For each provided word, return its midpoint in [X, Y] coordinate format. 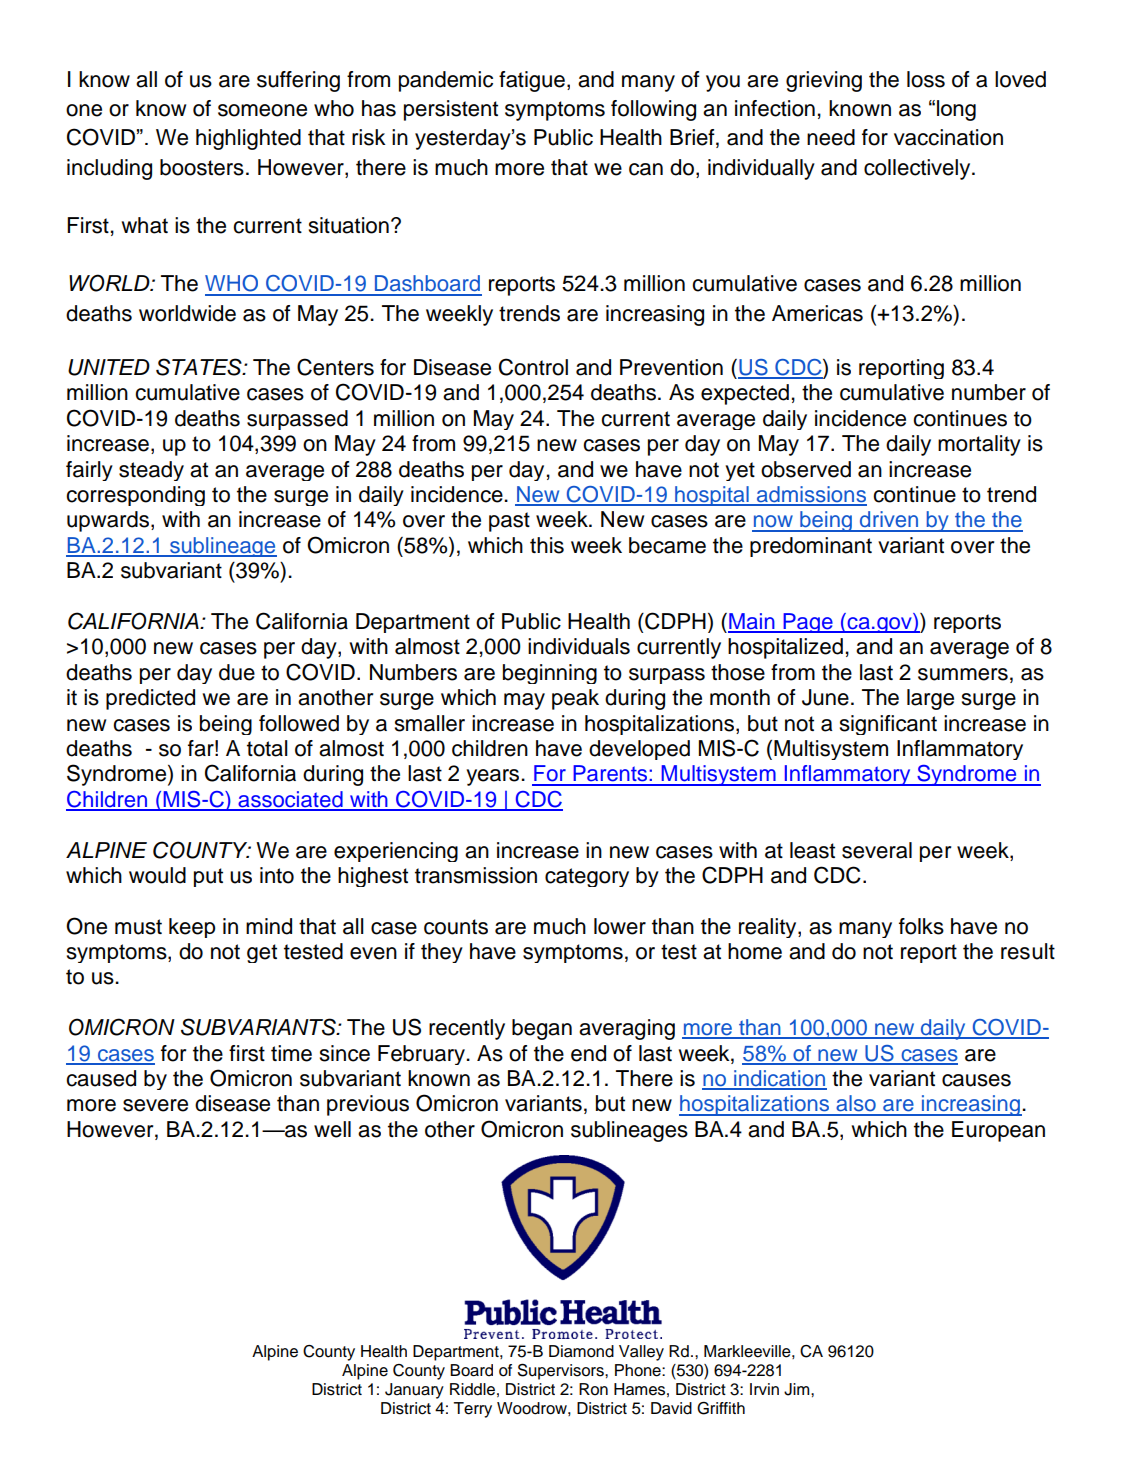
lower [620, 926]
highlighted [248, 139]
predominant [811, 547]
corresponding [135, 496]
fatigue [532, 81]
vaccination [948, 137]
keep [192, 928]
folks [921, 926]
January [414, 1391]
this [547, 545]
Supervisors [562, 1371]
